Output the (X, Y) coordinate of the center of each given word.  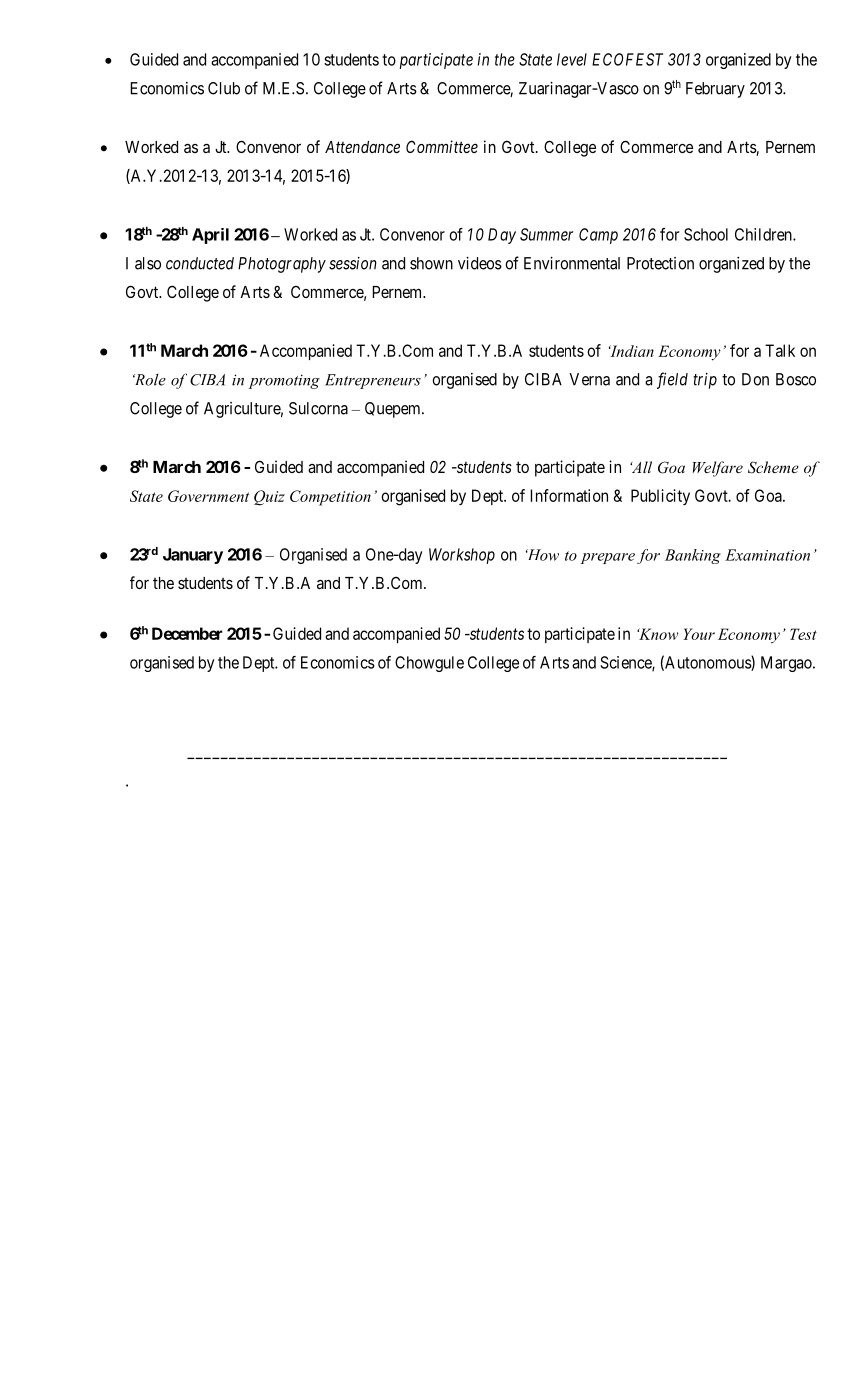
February (715, 90)
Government (208, 496)
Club (224, 88)
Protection (660, 263)
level (572, 59)
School (706, 234)
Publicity (660, 497)
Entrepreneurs (373, 381)
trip (705, 381)
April (210, 236)
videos (480, 263)
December (187, 633)
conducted (200, 263)
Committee (442, 146)
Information (569, 495)
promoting (284, 381)
